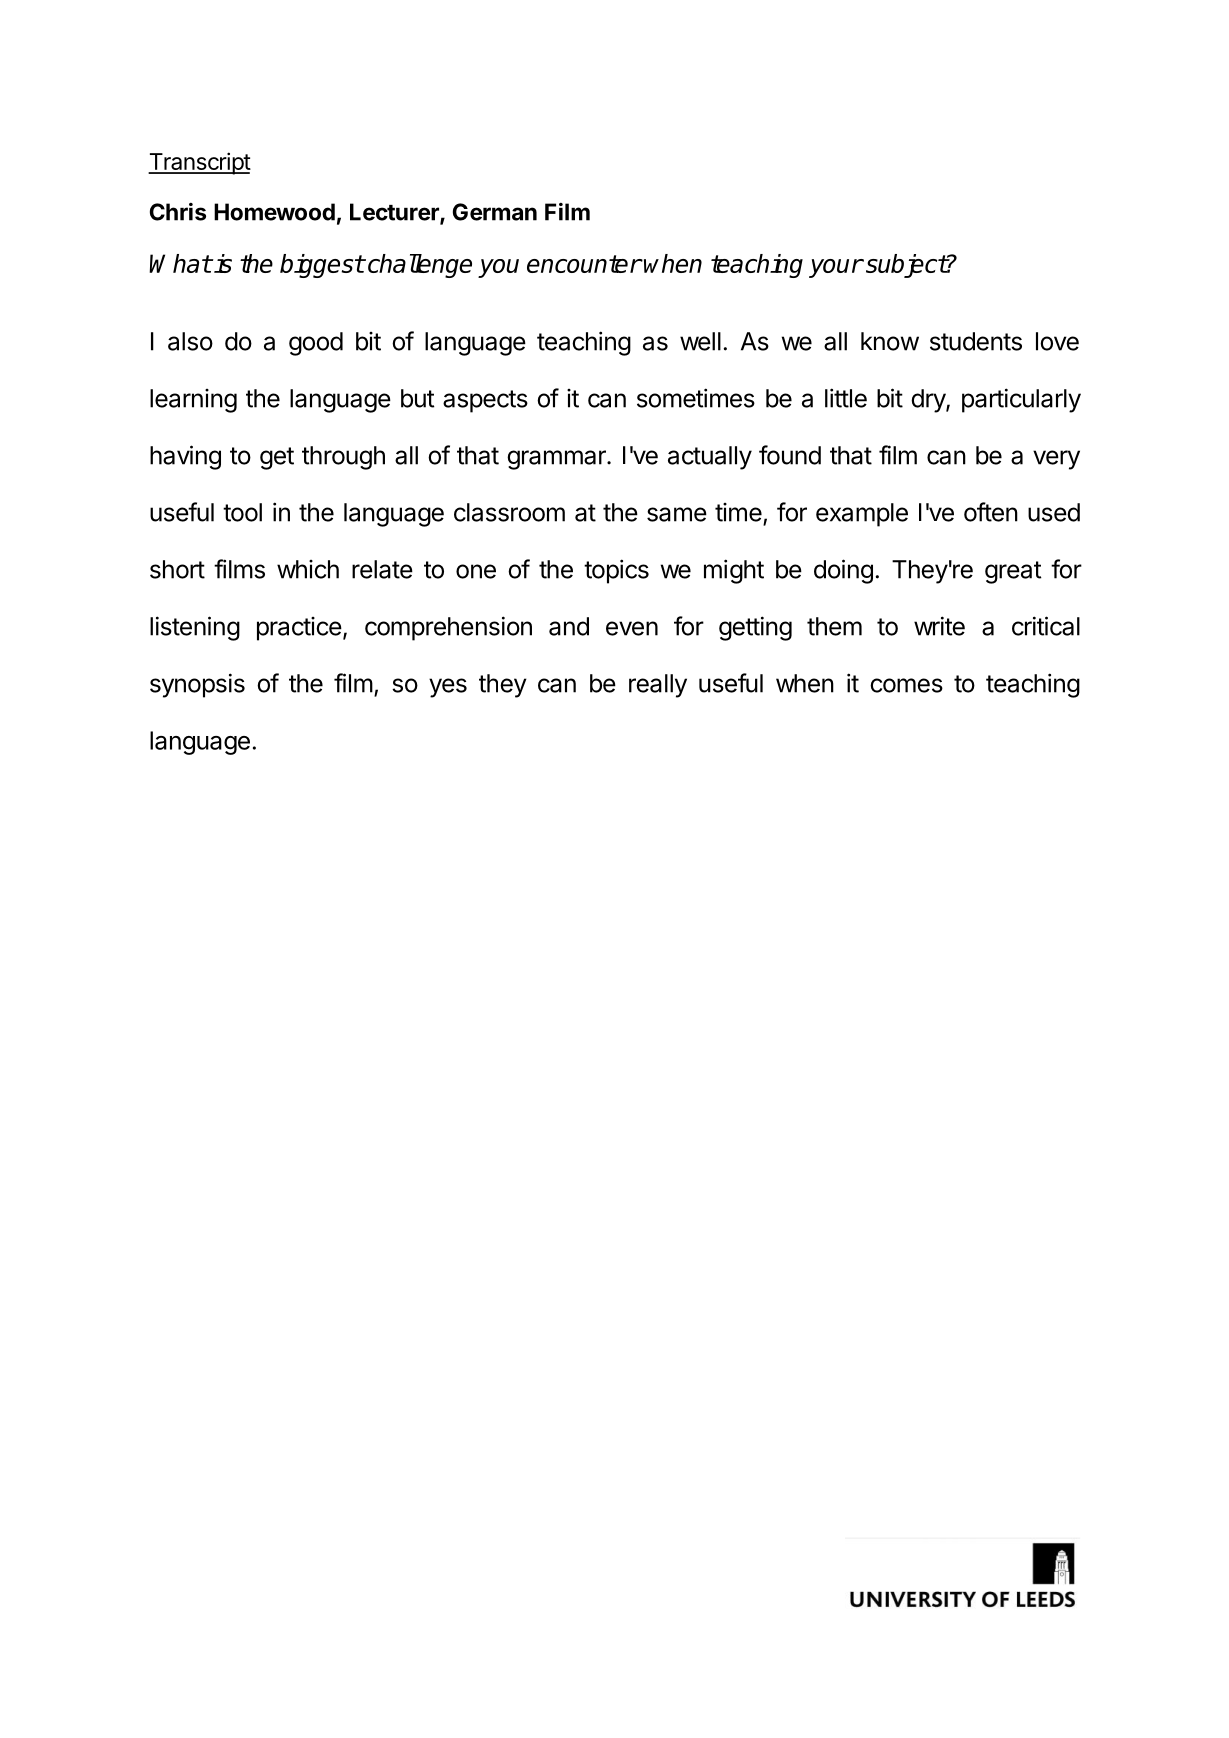 This page has width=1229, height=1738. I want to click on grammar, so click(557, 460).
